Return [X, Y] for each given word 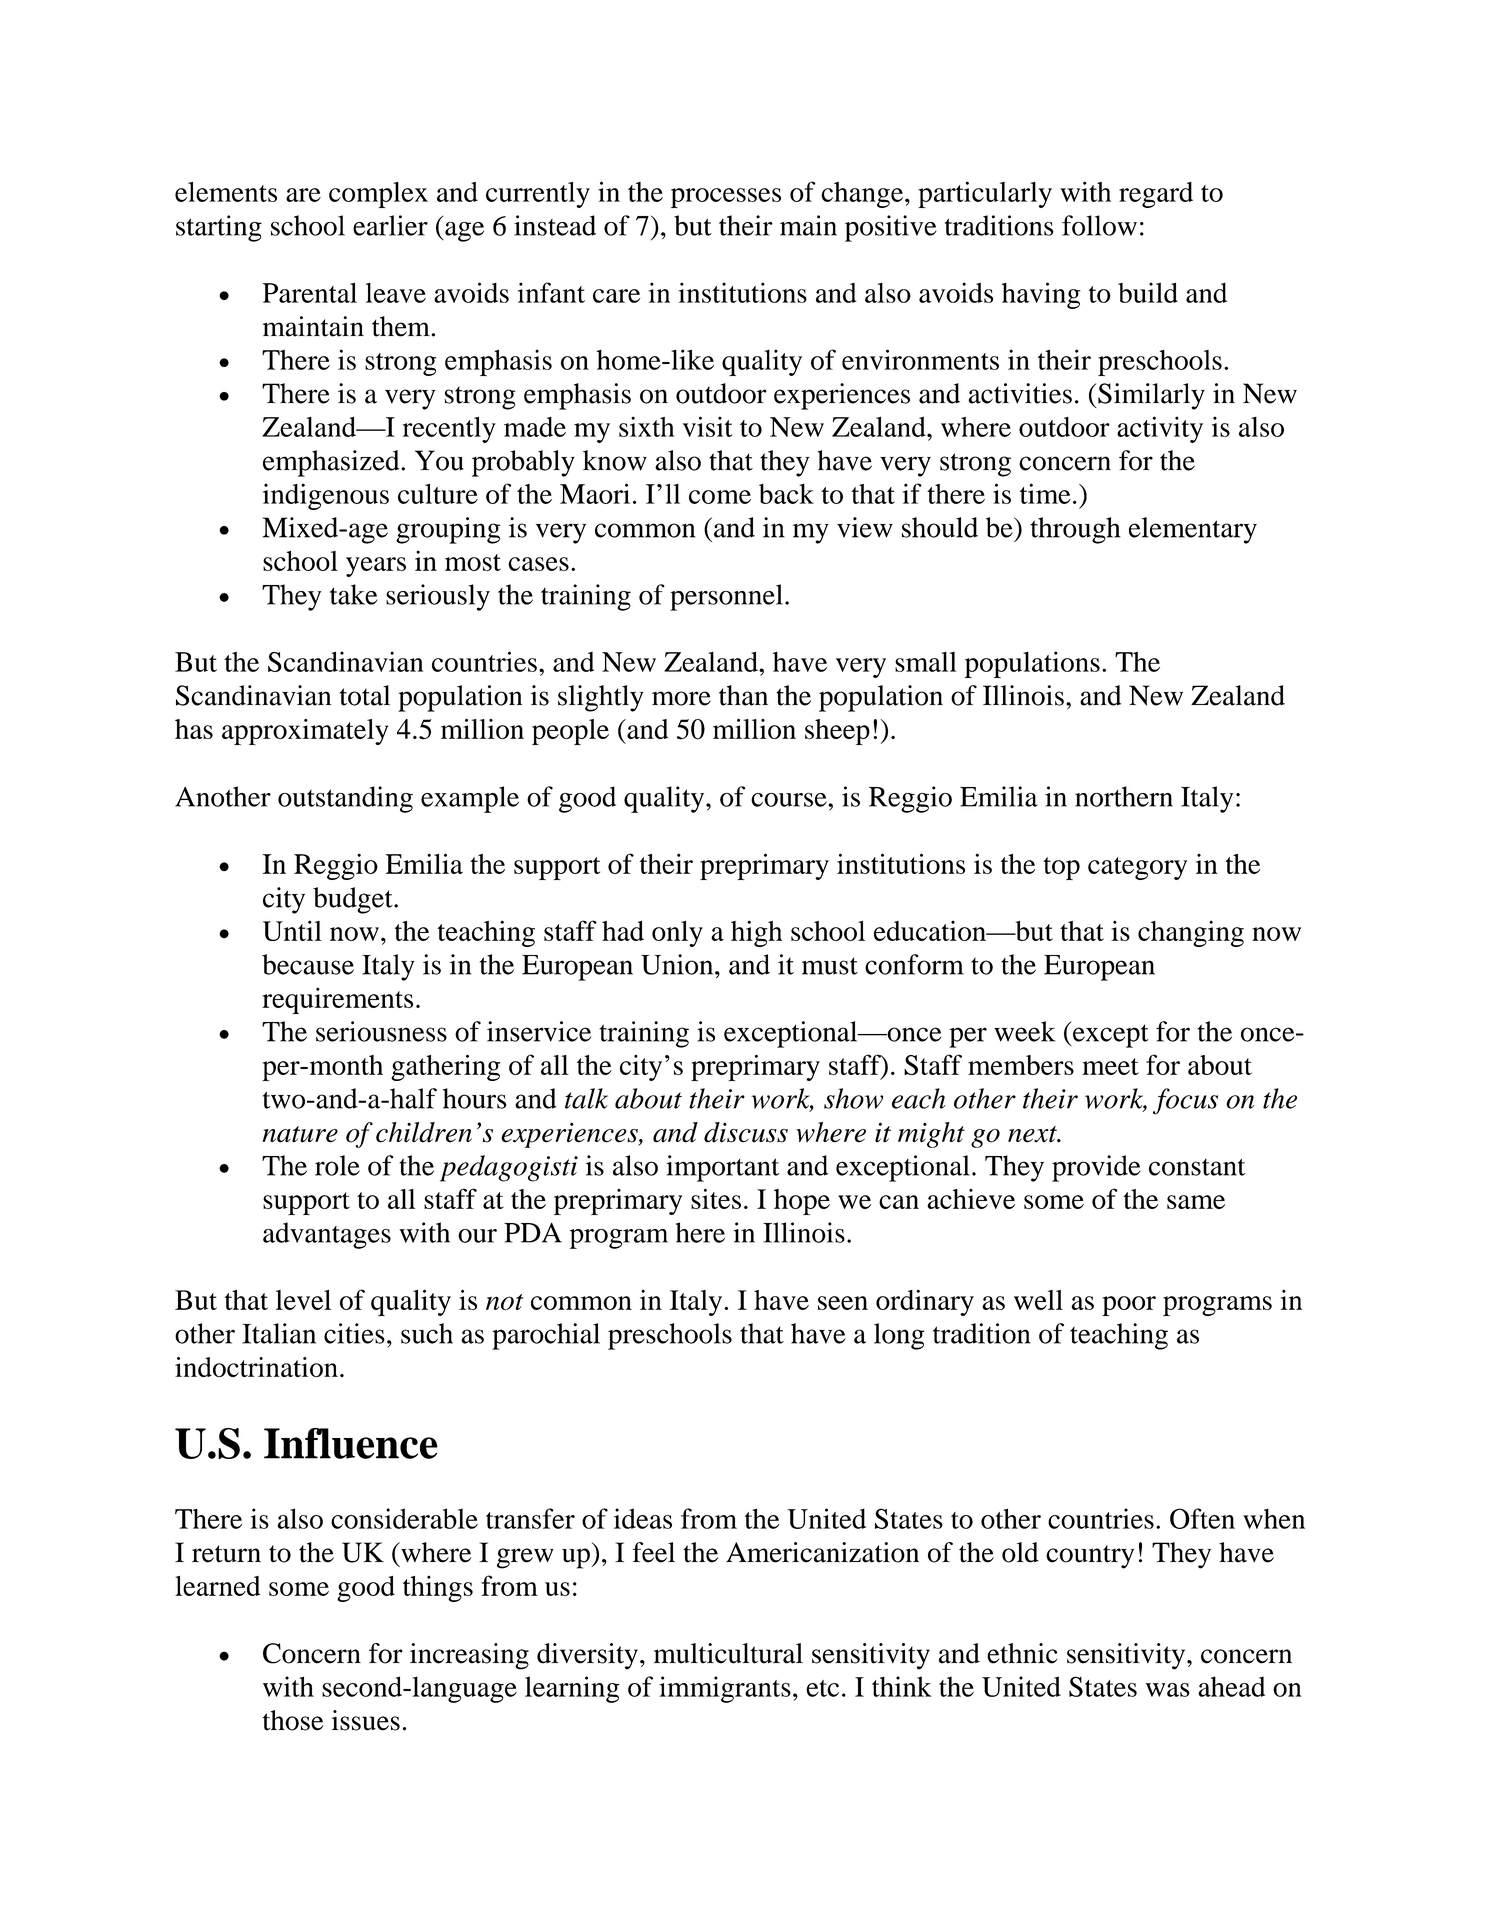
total [364, 695]
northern [1124, 796]
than [743, 695]
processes [726, 198]
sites [716, 1198]
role [337, 1165]
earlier [390, 225]
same [1196, 1202]
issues [366, 1720]
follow [1099, 225]
